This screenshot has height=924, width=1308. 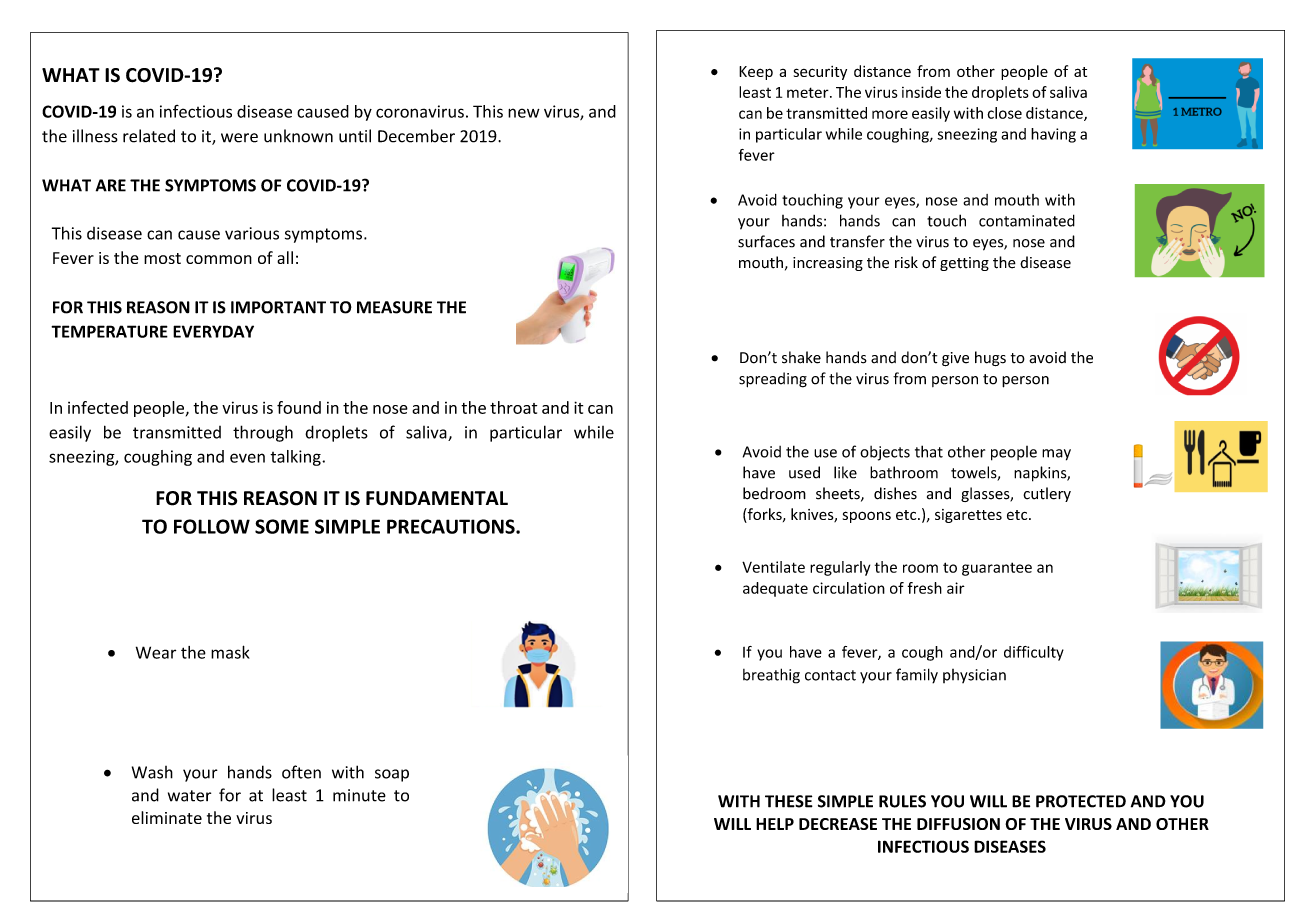 I want to click on HELP, so click(x=775, y=824).
